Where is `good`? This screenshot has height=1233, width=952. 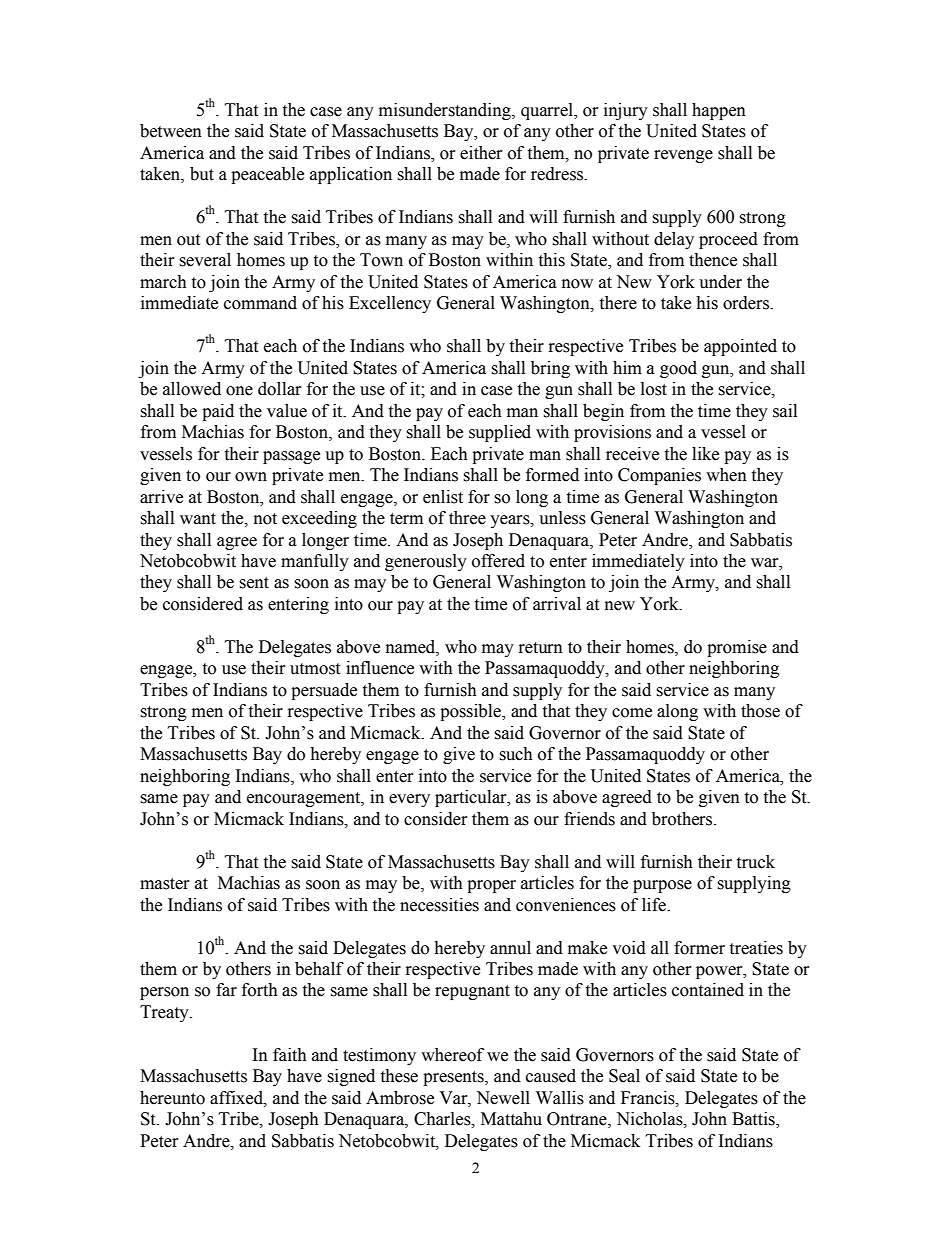 good is located at coordinates (678, 369).
